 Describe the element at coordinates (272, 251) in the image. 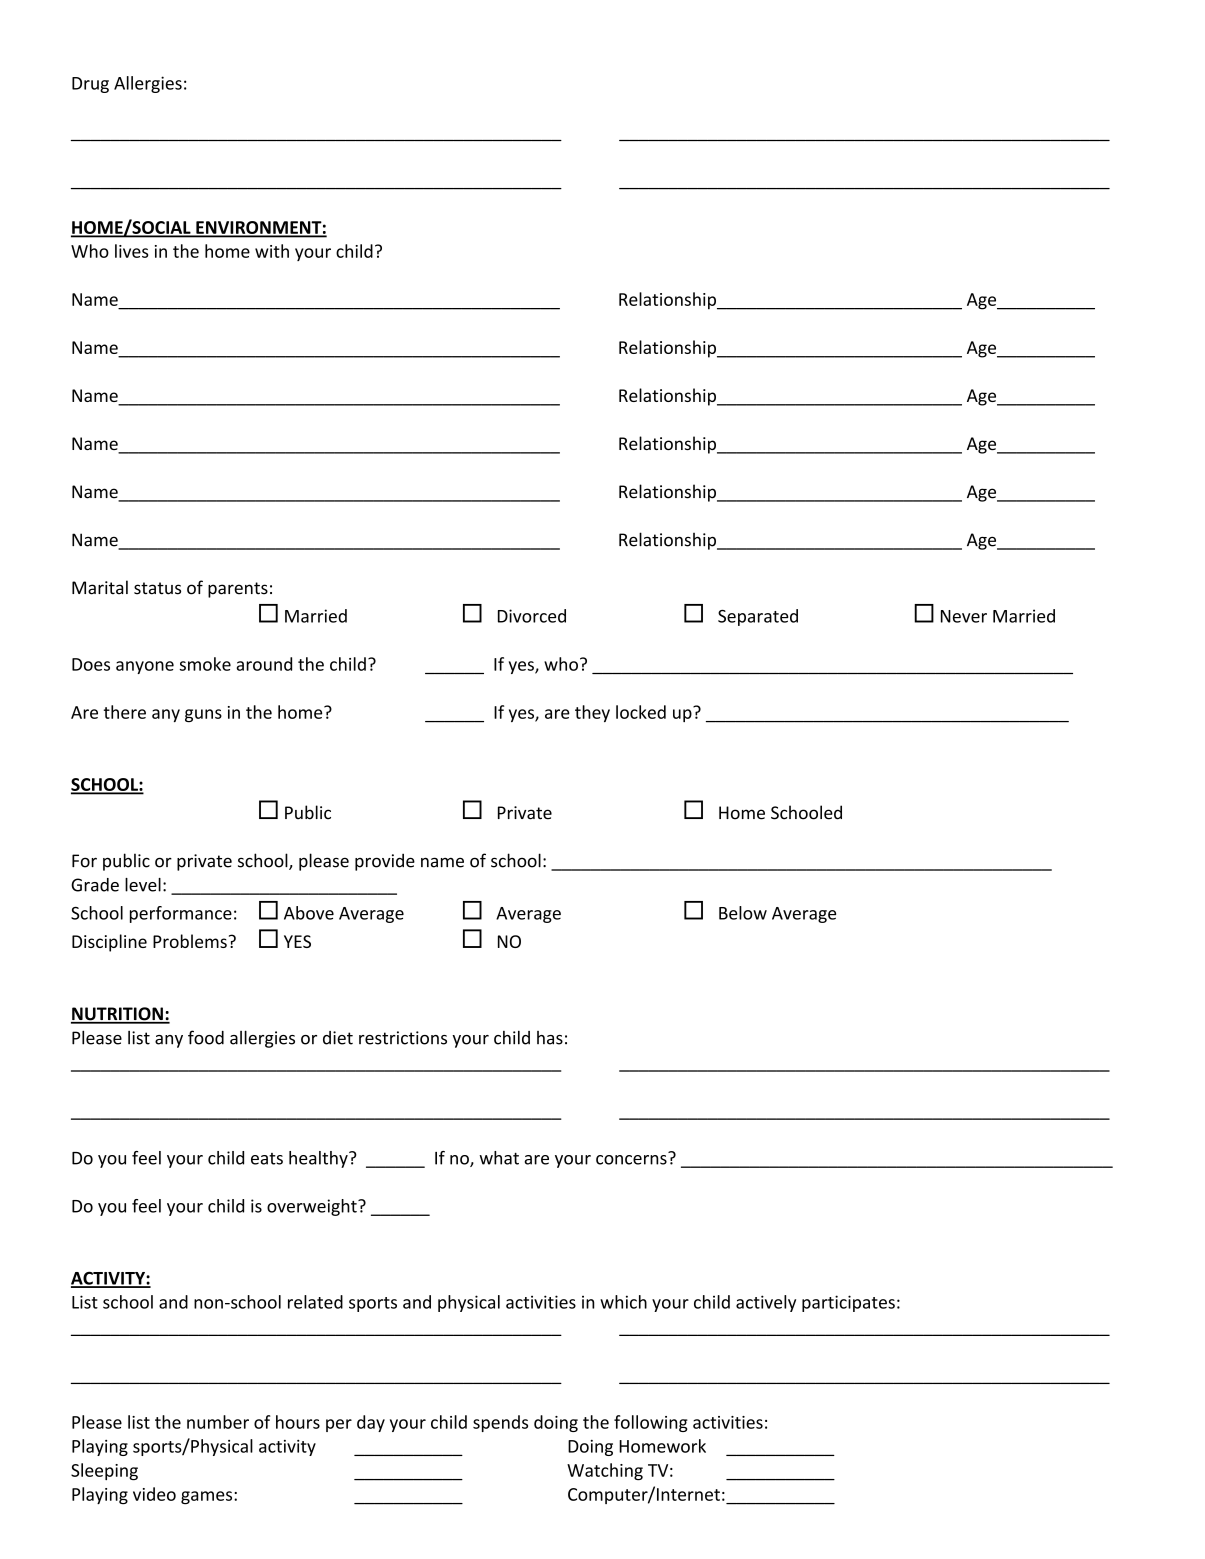

I see `with` at that location.
